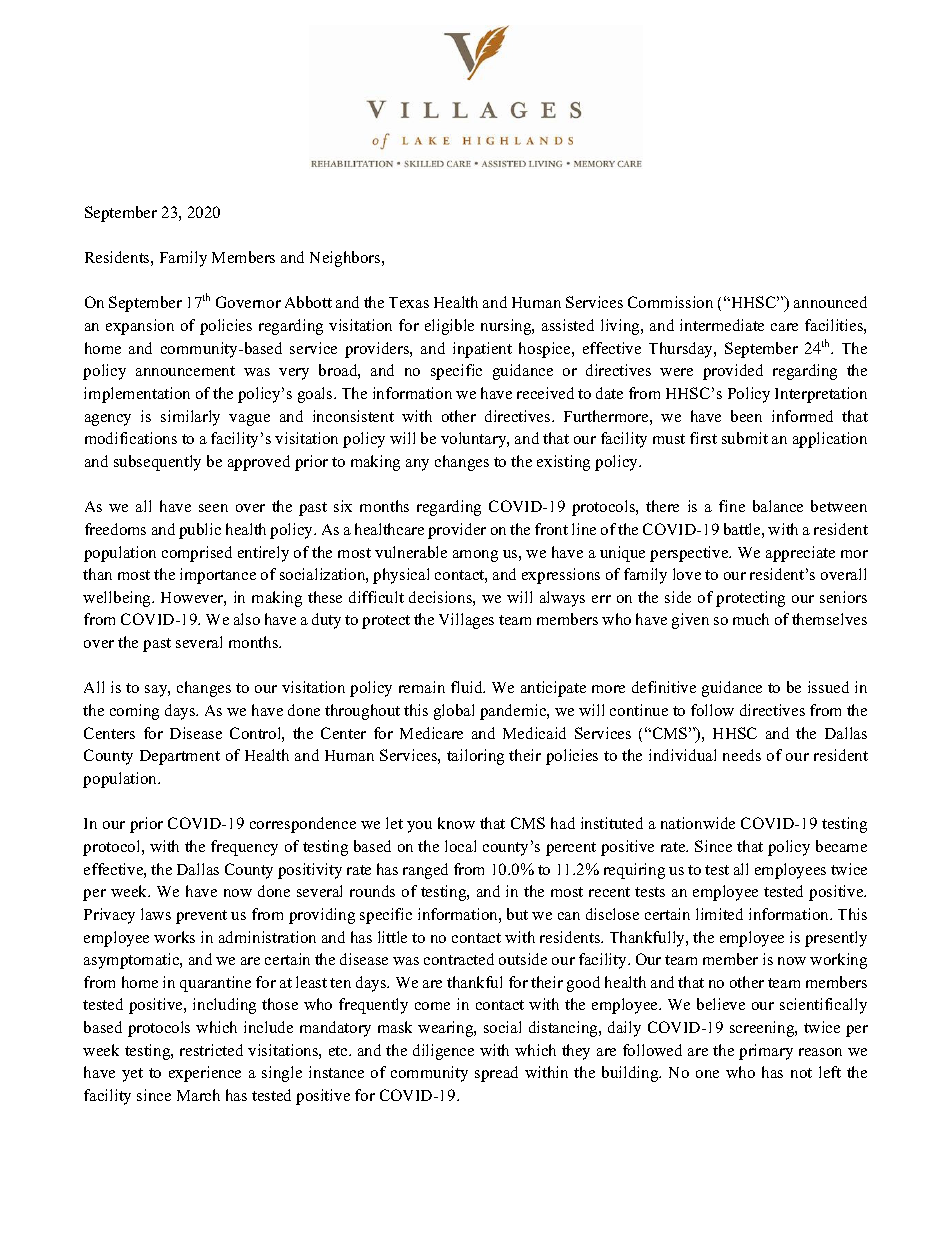 The width and height of the screenshot is (952, 1233). Describe the element at coordinates (766, 1052) in the screenshot. I see `primary` at that location.
